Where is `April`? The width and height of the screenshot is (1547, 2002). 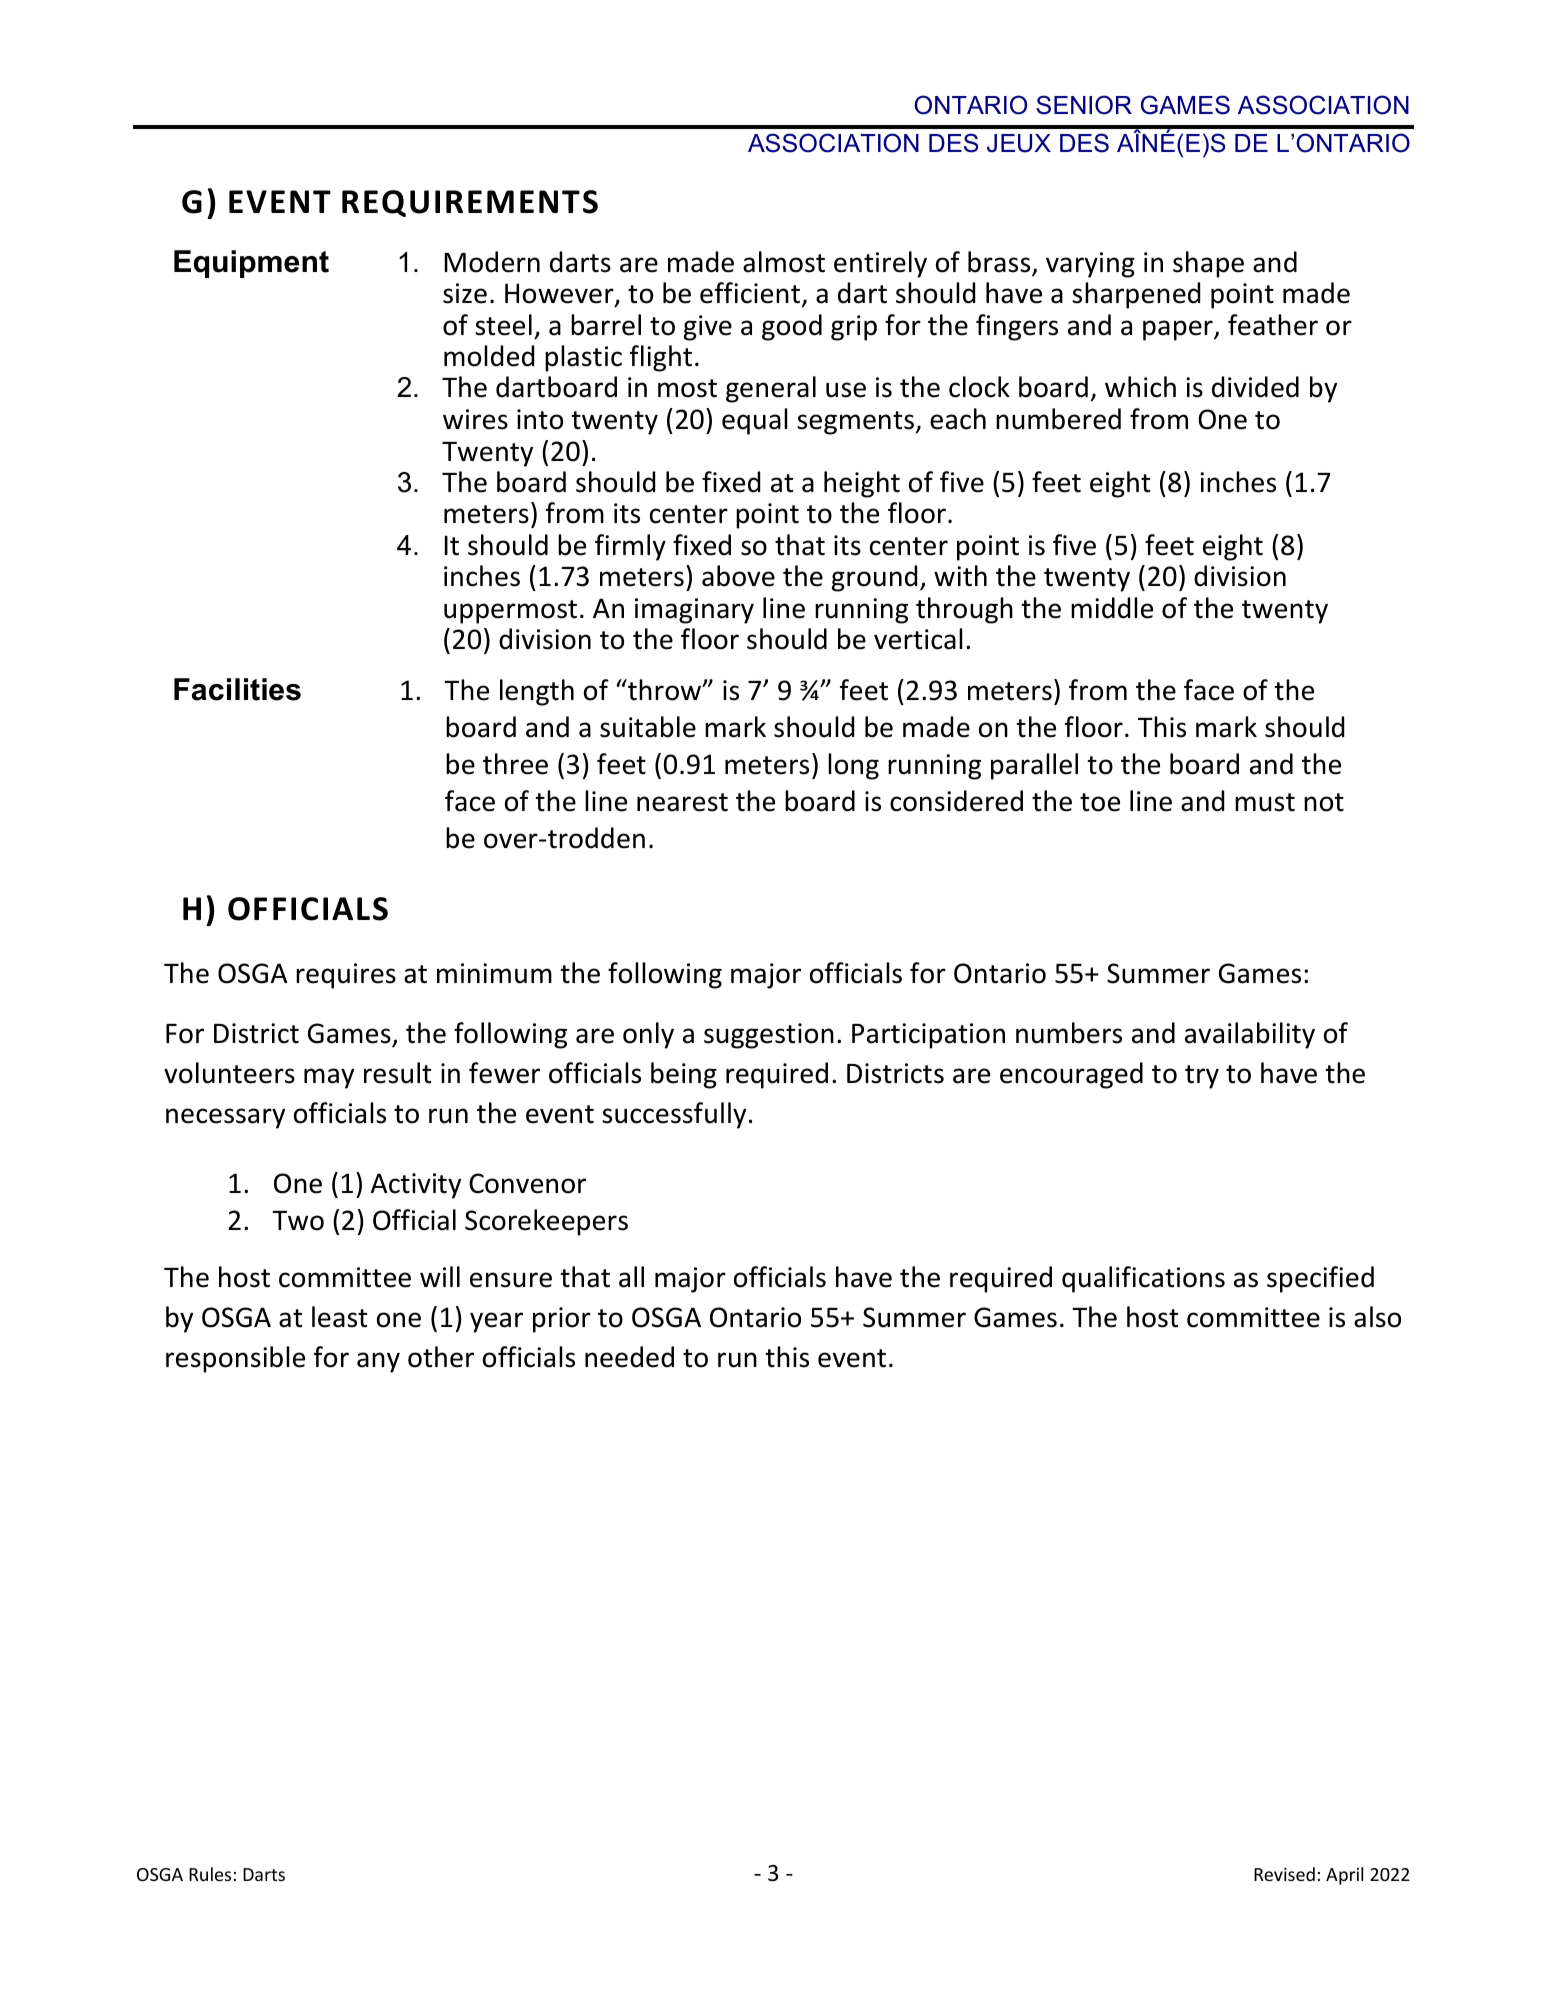 April is located at coordinates (1344, 1876).
